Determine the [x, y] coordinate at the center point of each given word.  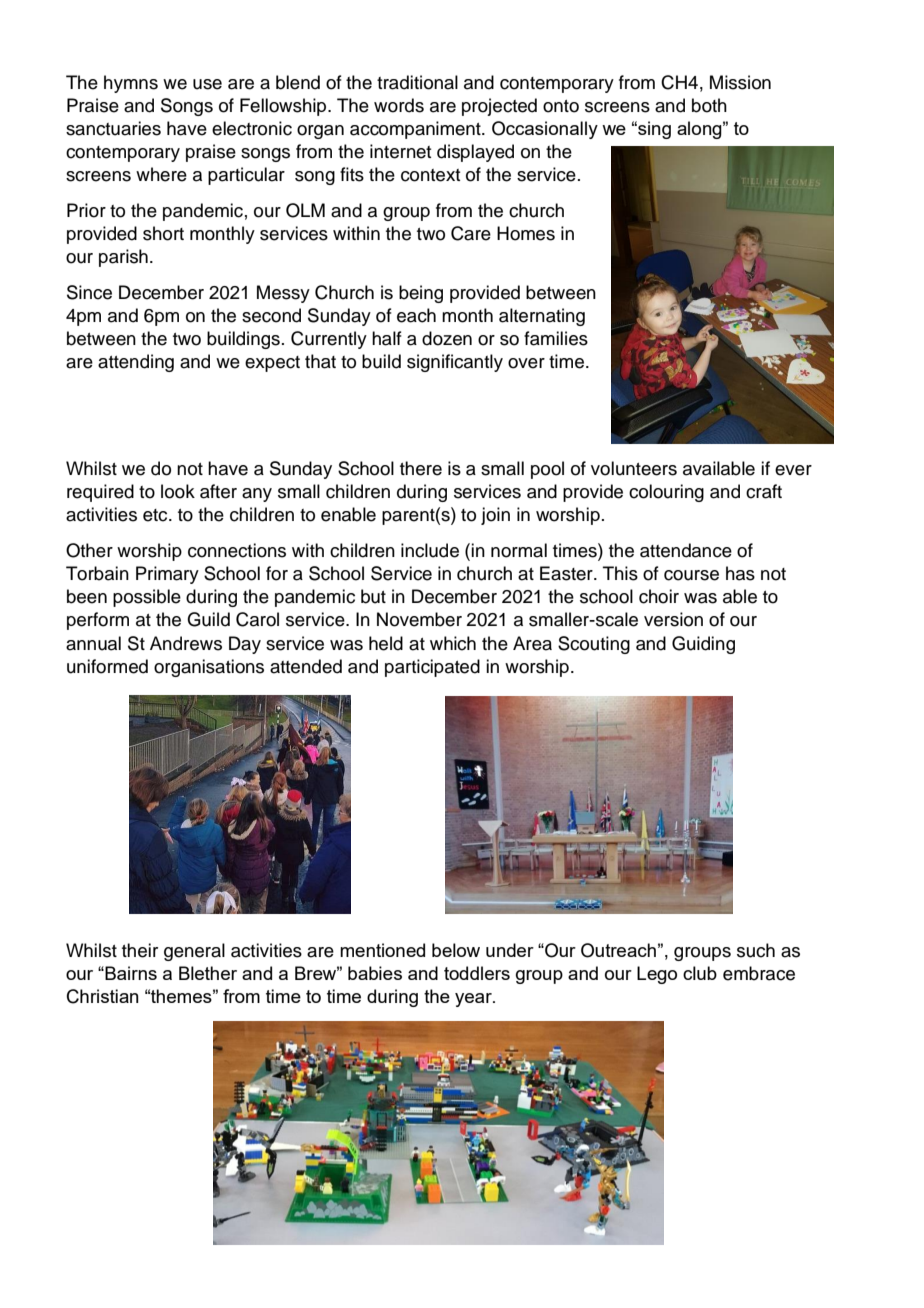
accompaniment [416, 130]
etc [156, 515]
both [709, 105]
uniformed [107, 666]
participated [432, 668]
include [430, 550]
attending [136, 363]
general [194, 952]
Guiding [703, 645]
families [556, 338]
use [207, 84]
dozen [447, 338]
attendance [686, 550]
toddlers [477, 973]
